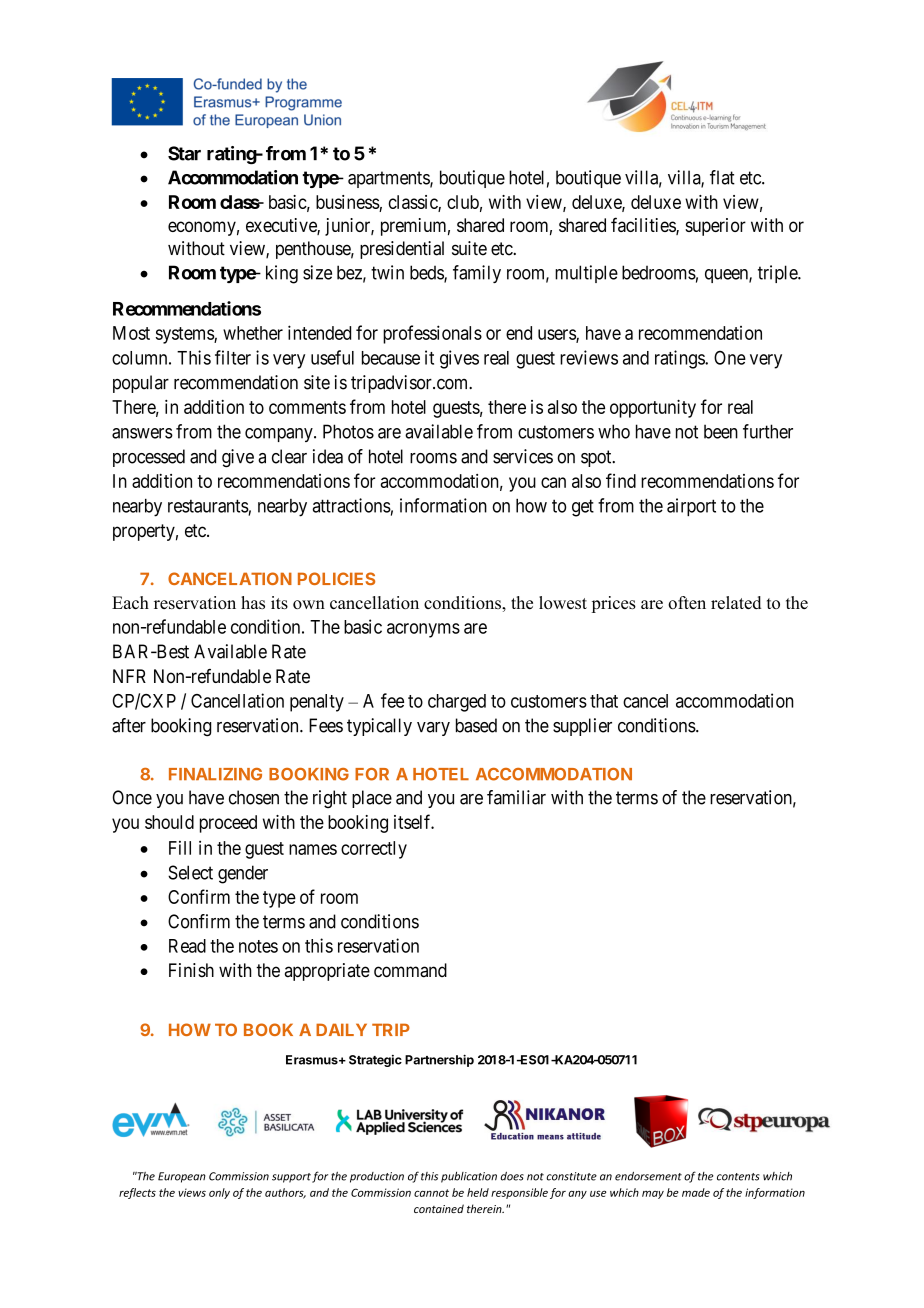  Describe the element at coordinates (457, 703) in the document. I see `charged` at that location.
